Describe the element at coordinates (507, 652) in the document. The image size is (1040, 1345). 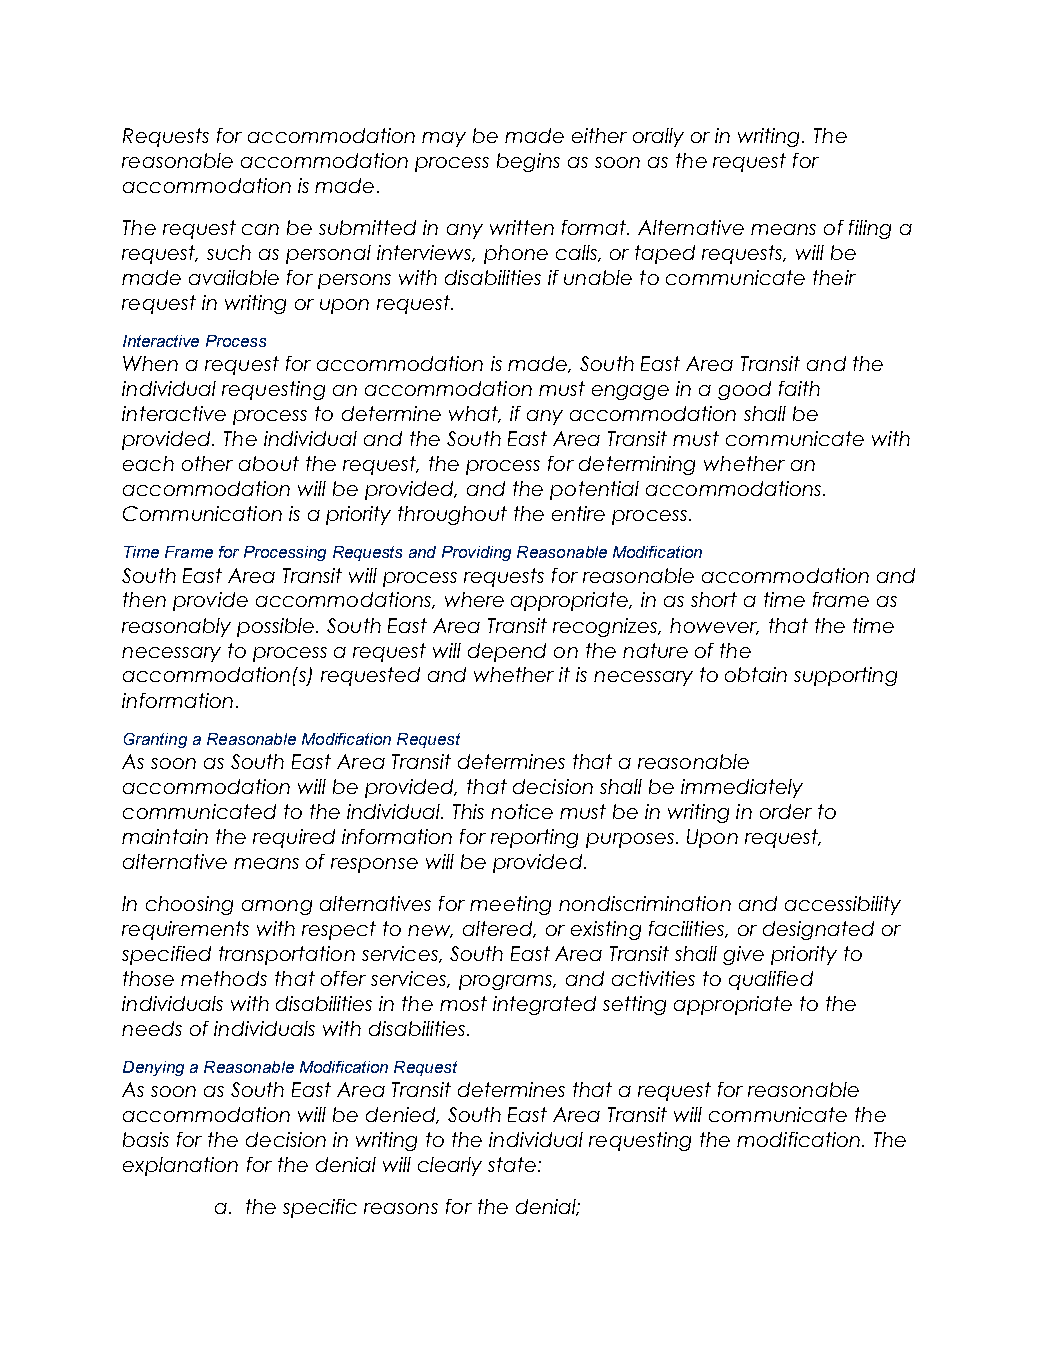
I see `depend` at that location.
